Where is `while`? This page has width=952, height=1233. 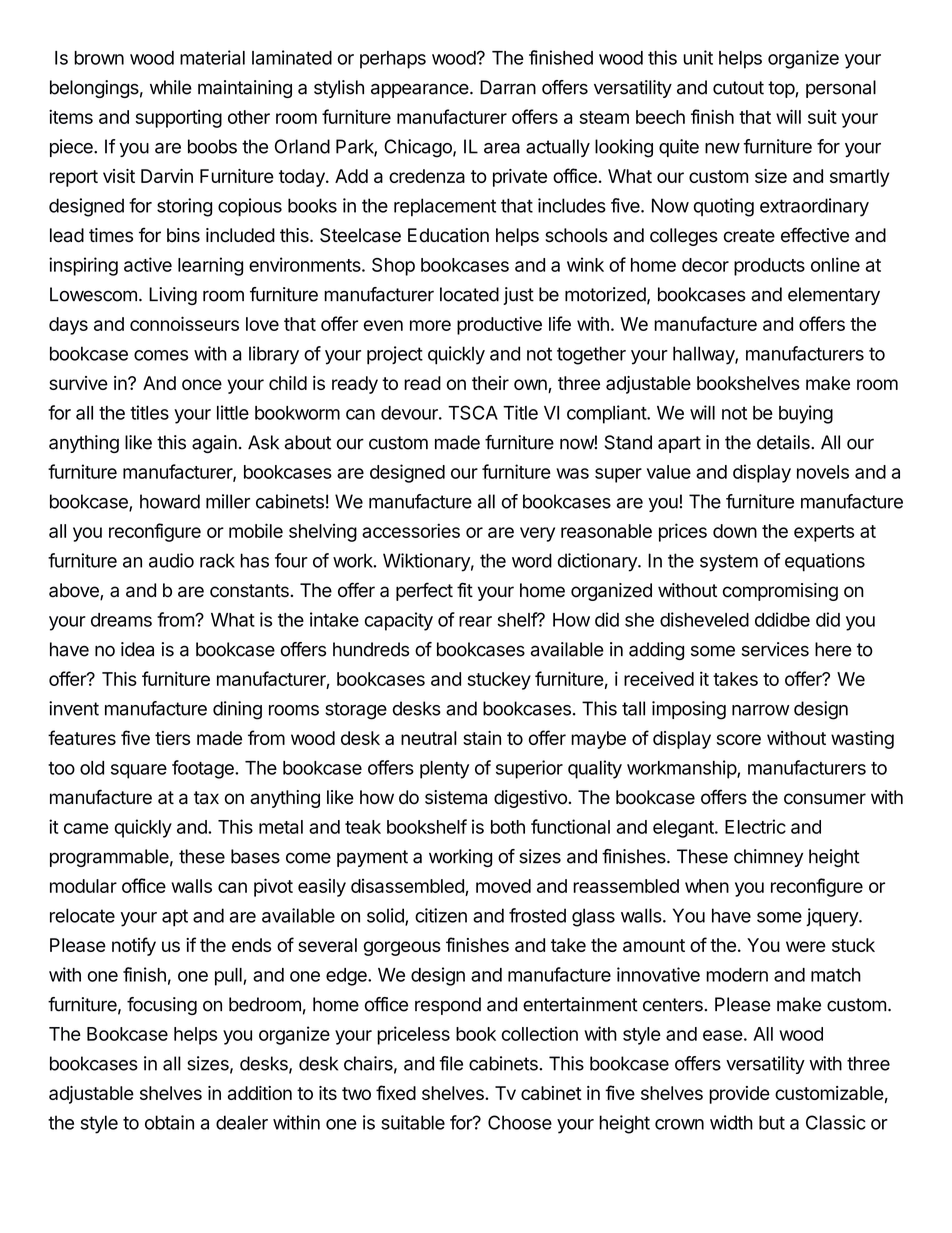
while is located at coordinates (171, 87).
